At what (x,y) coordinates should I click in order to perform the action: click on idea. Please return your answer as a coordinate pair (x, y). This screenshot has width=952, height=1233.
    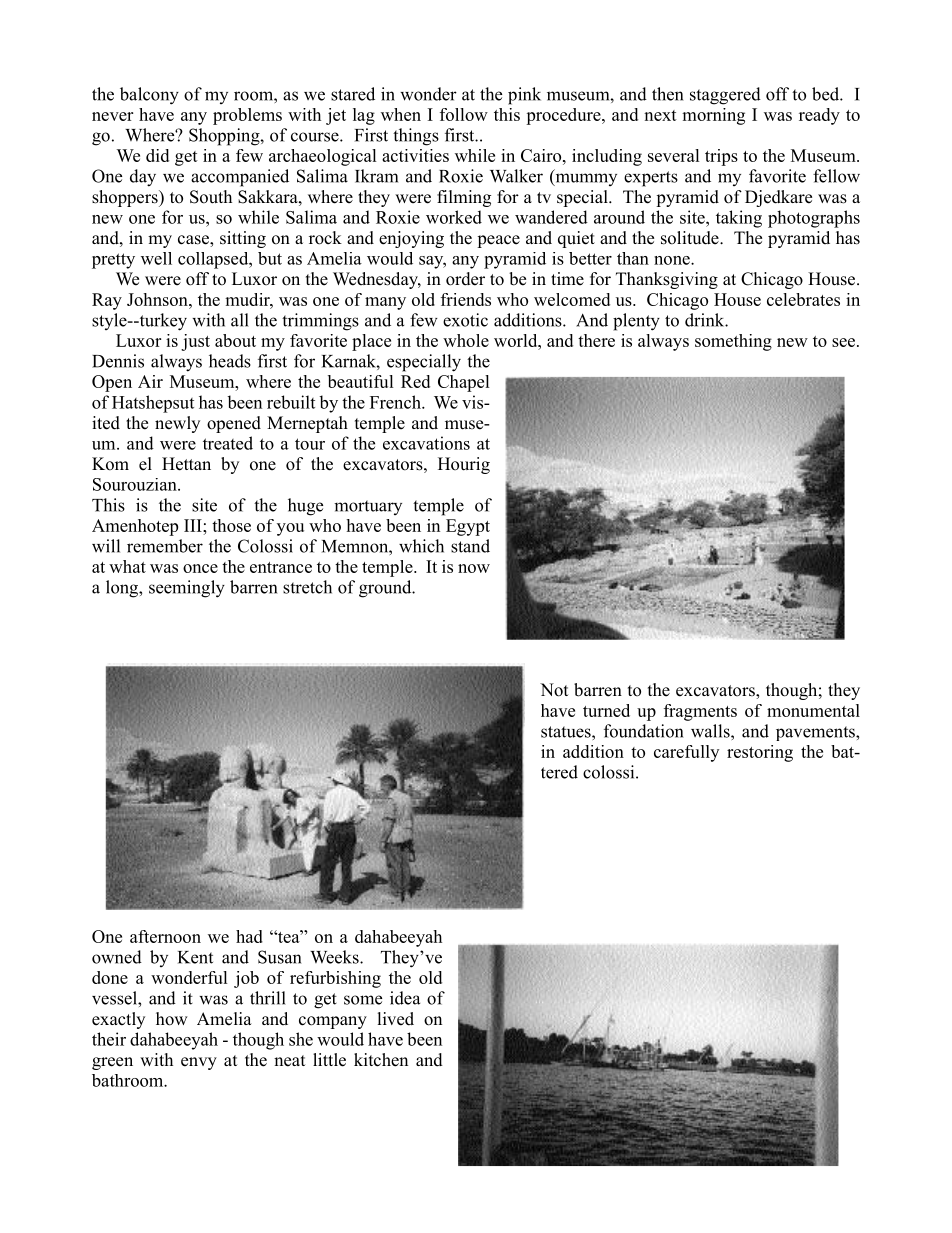
    Looking at the image, I should click on (405, 998).
